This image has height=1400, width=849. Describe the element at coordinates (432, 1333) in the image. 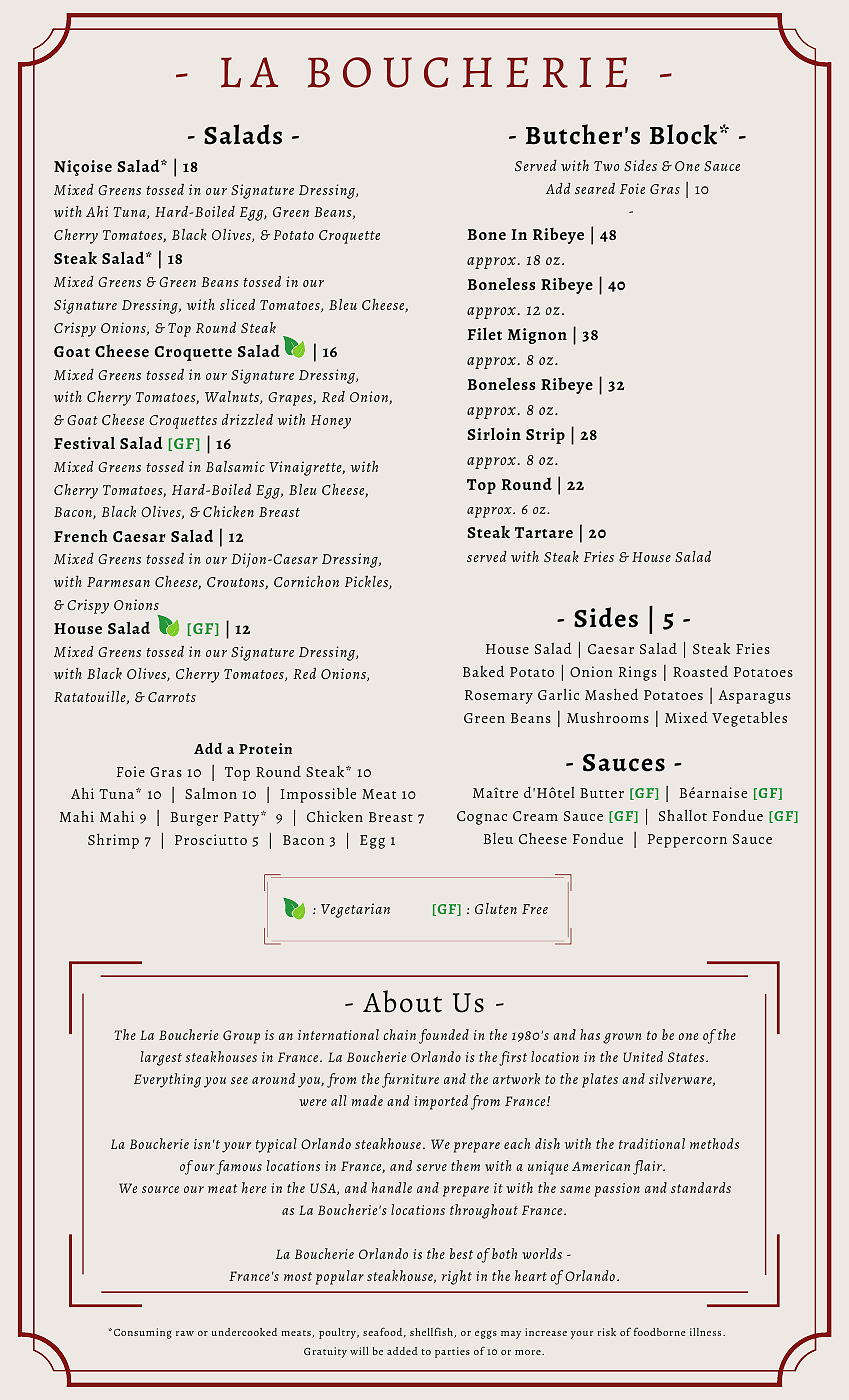

I see `shellfish` at that location.
